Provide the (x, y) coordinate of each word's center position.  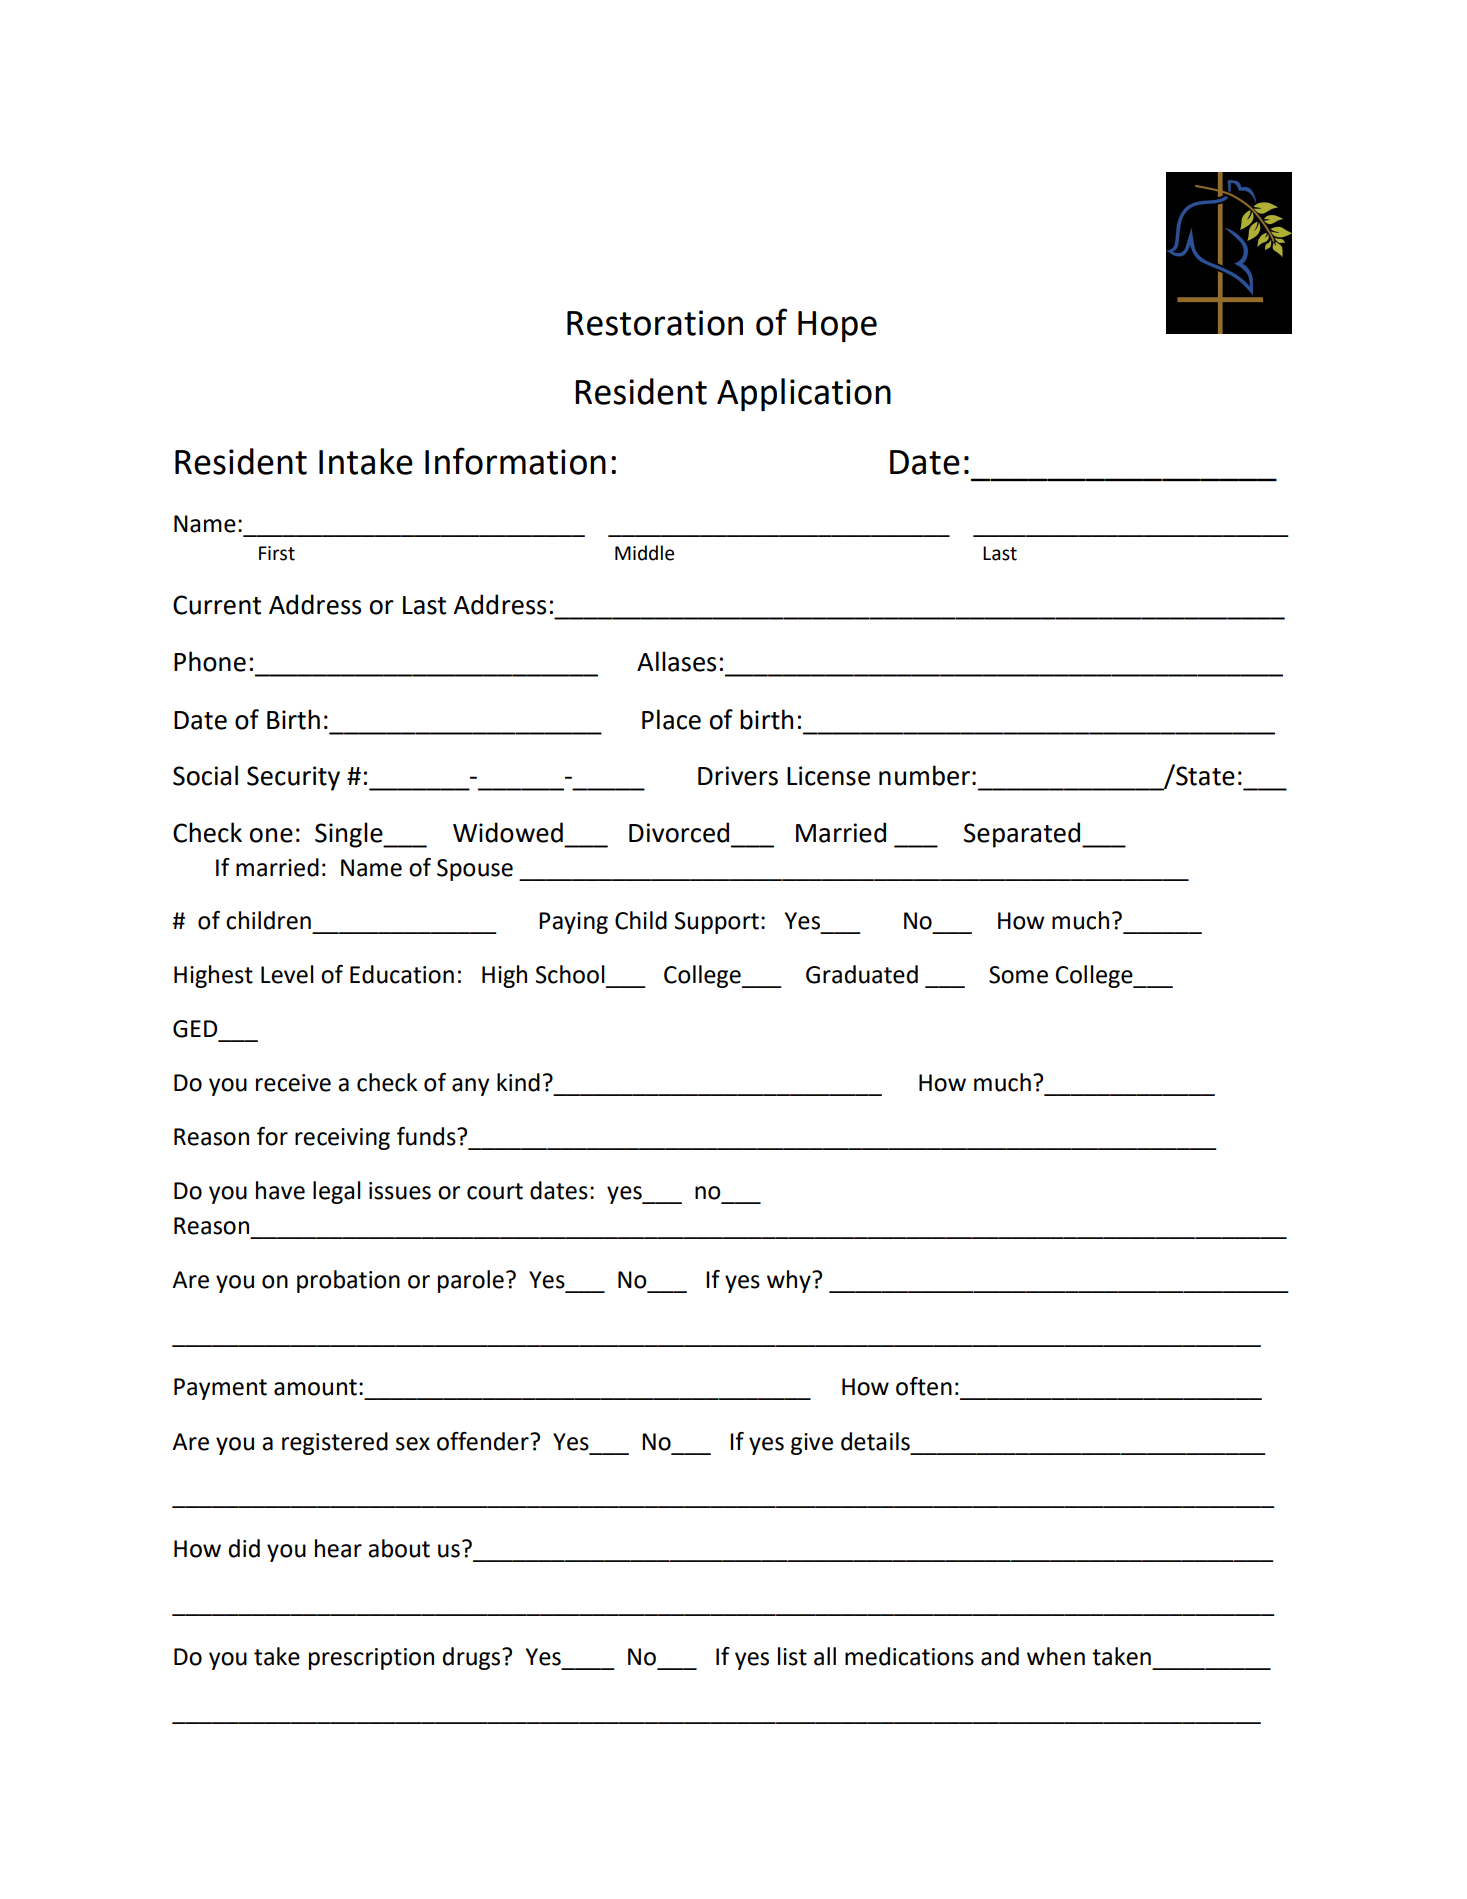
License (828, 776)
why (790, 1281)
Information (515, 461)
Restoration (655, 323)
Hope (837, 326)
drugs (473, 1658)
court (495, 1191)
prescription (371, 1659)
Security (293, 778)
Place (671, 719)
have (280, 1190)
